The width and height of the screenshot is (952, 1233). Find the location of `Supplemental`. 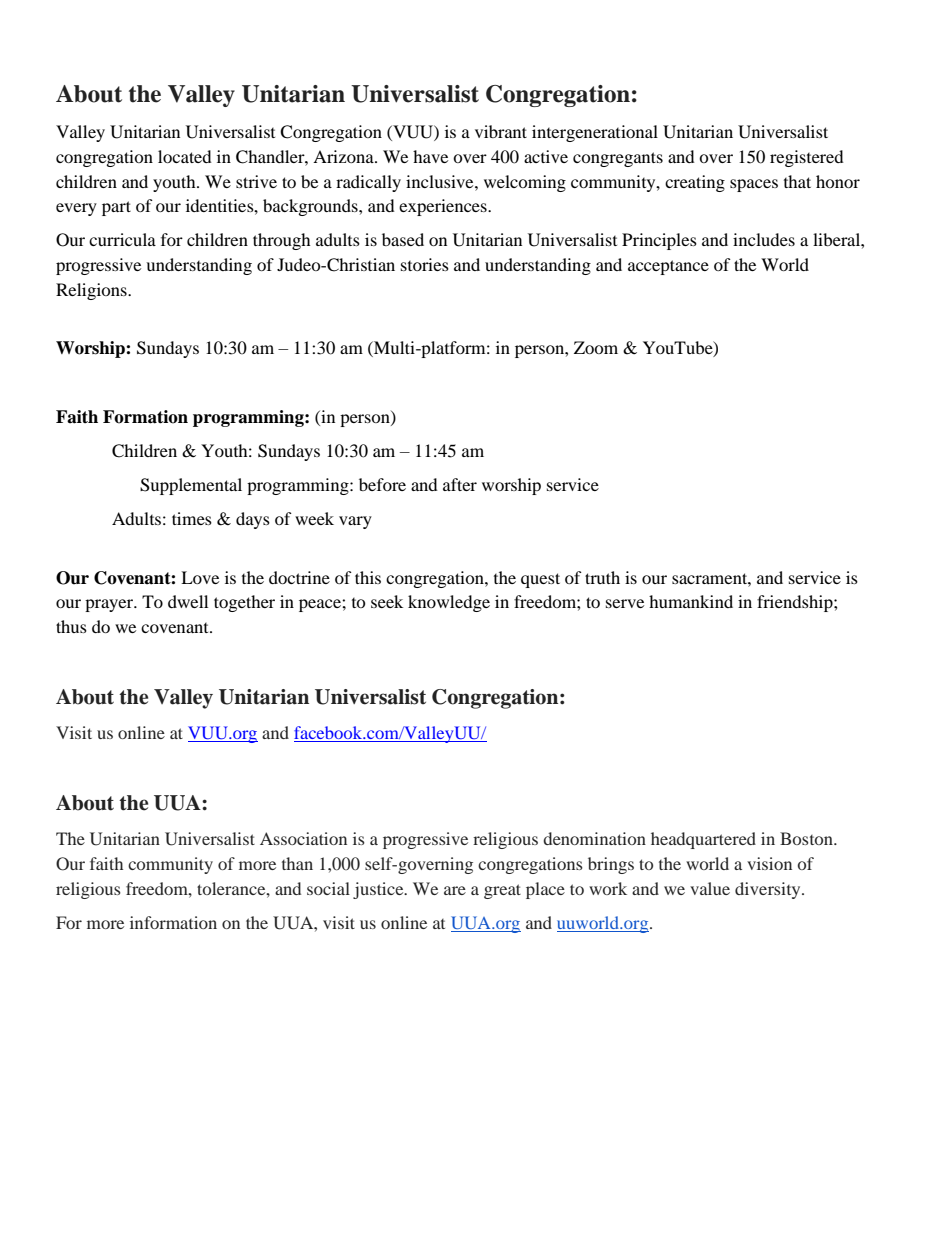

Supplemental is located at coordinates (191, 486).
